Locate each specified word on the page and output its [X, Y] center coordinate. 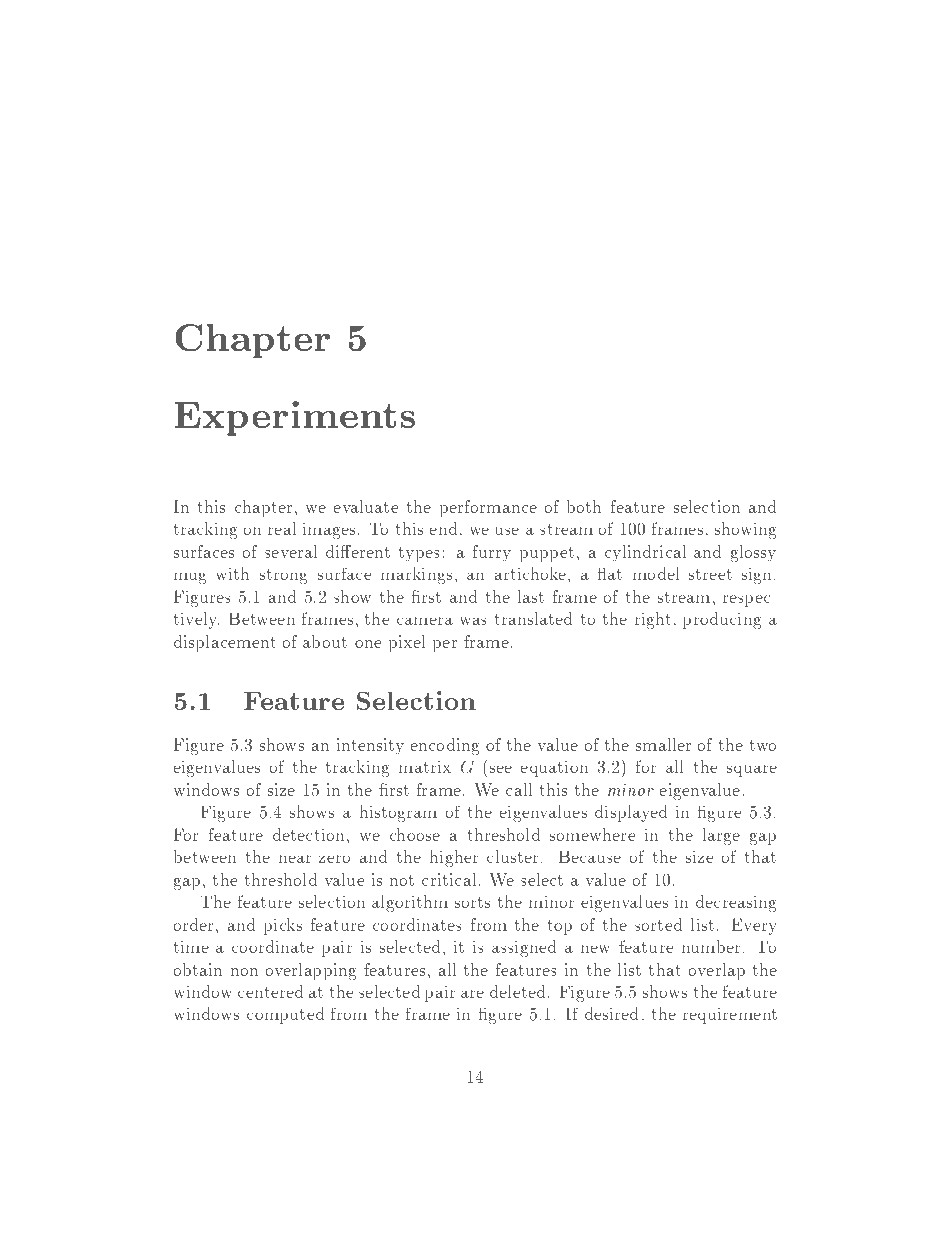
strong [283, 576]
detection [308, 834]
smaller [664, 744]
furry [492, 553]
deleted [517, 991]
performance [488, 508]
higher [454, 858]
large [721, 836]
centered [270, 991]
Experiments [295, 418]
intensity [370, 746]
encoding [444, 746]
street [710, 574]
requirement [730, 1016]
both [584, 506]
